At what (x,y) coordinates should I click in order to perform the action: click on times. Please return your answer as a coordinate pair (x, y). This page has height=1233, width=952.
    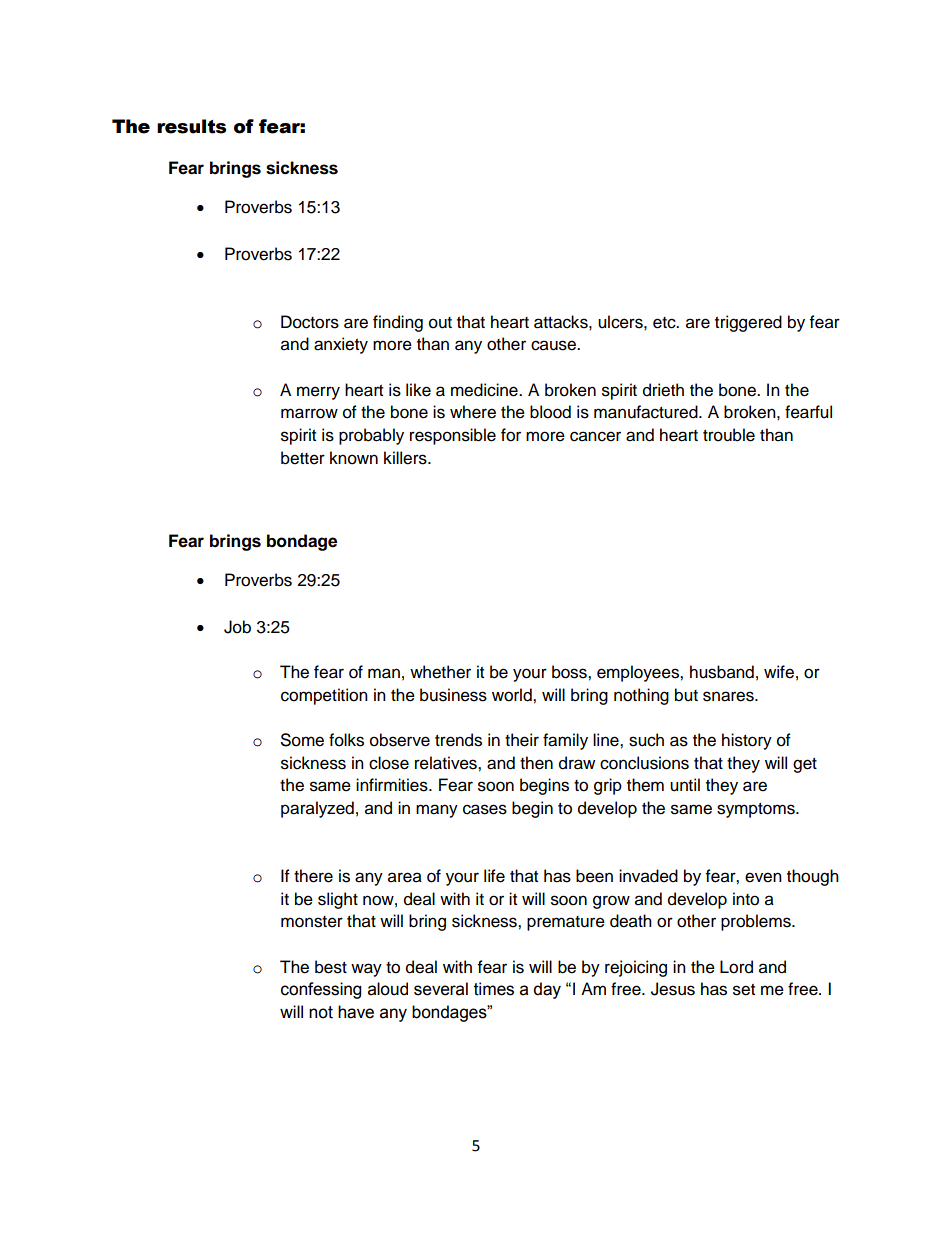
    Looking at the image, I should click on (494, 989).
